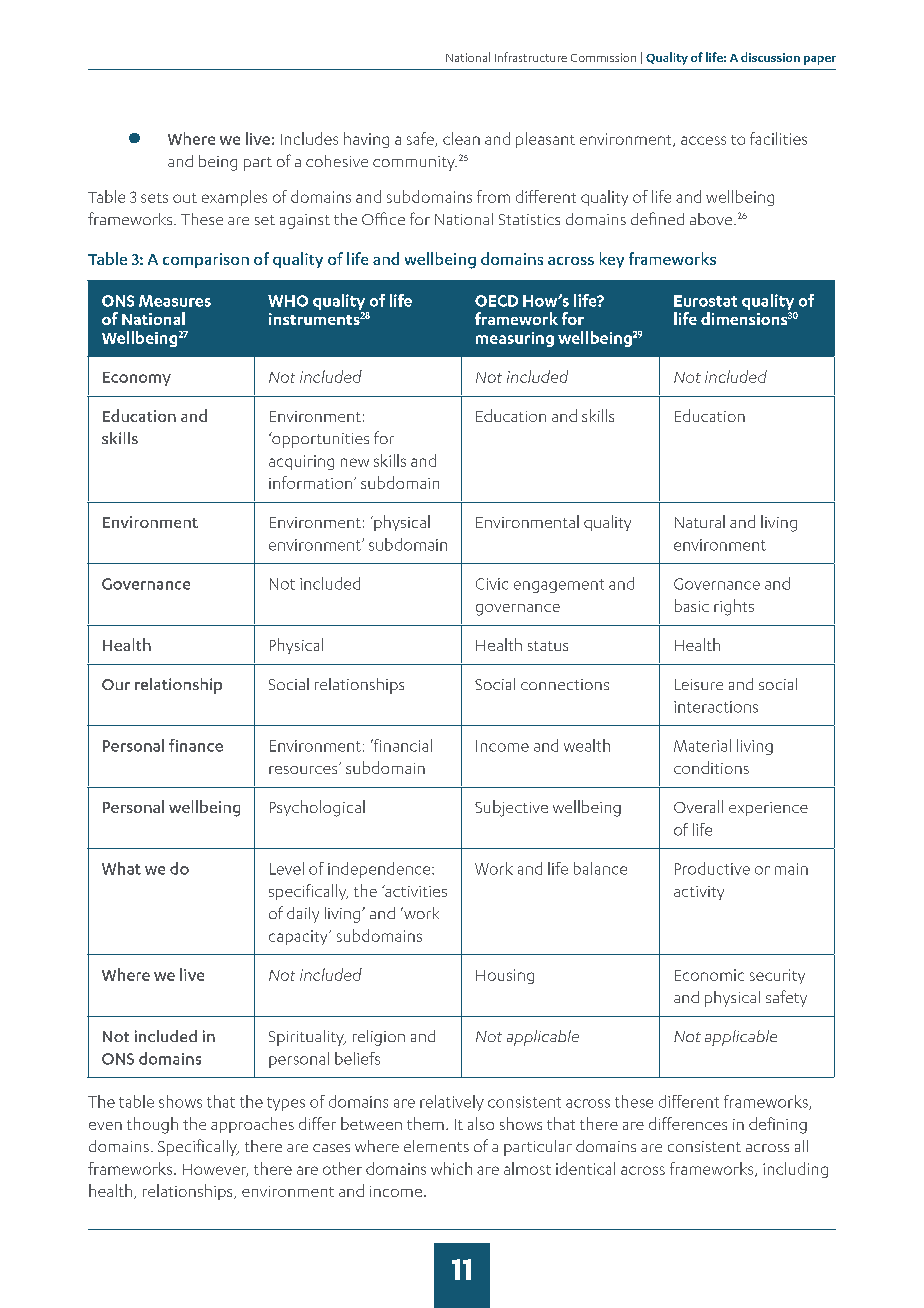 This screenshot has width=924, height=1308. What do you see at coordinates (415, 891) in the screenshot?
I see `activities` at bounding box center [415, 891].
